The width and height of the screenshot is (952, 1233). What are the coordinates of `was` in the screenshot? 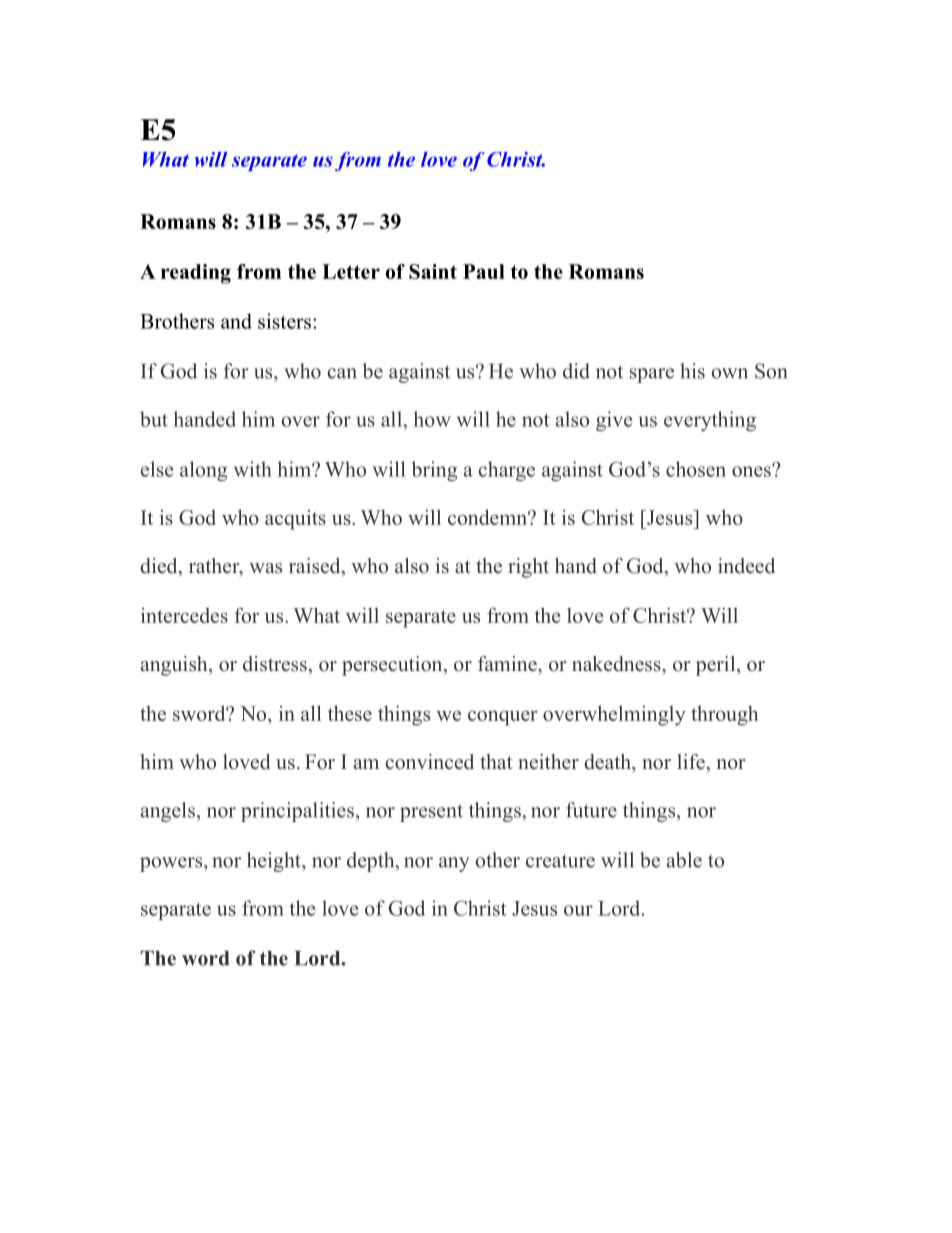 It's located at (265, 568).
